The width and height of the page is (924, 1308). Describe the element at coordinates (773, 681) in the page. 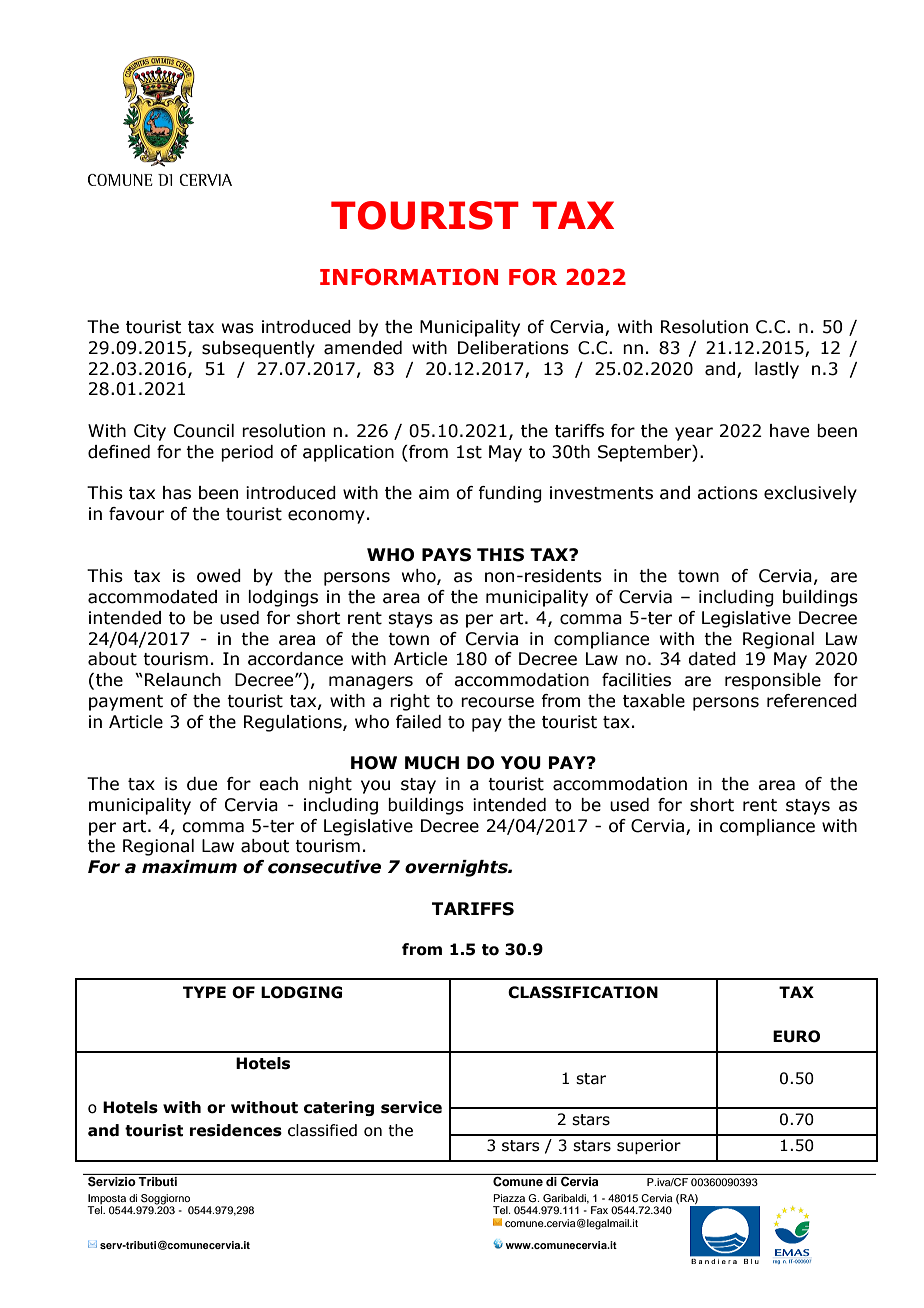

I see `responsible` at that location.
